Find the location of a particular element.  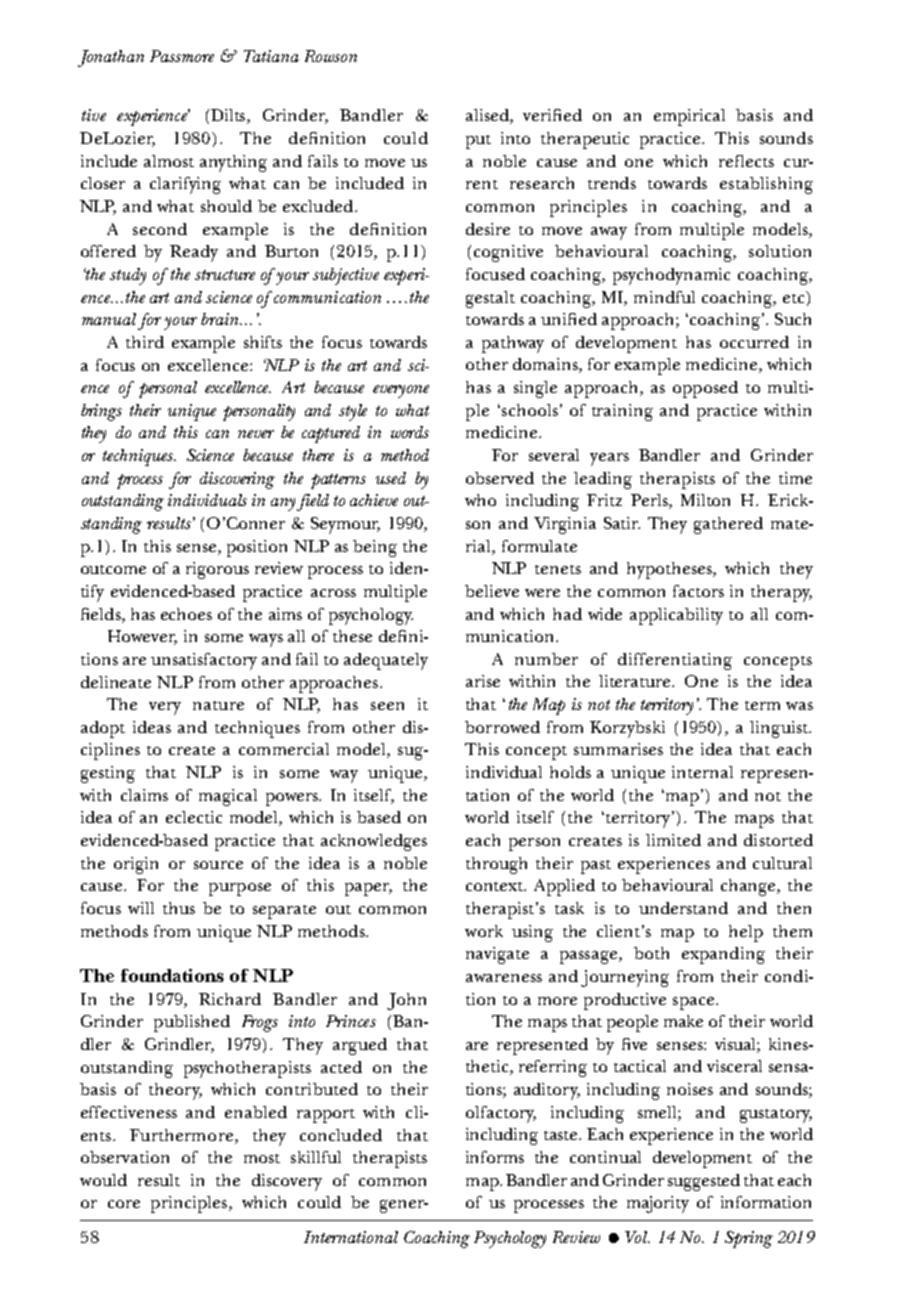

eclectic is located at coordinates (194, 817).
